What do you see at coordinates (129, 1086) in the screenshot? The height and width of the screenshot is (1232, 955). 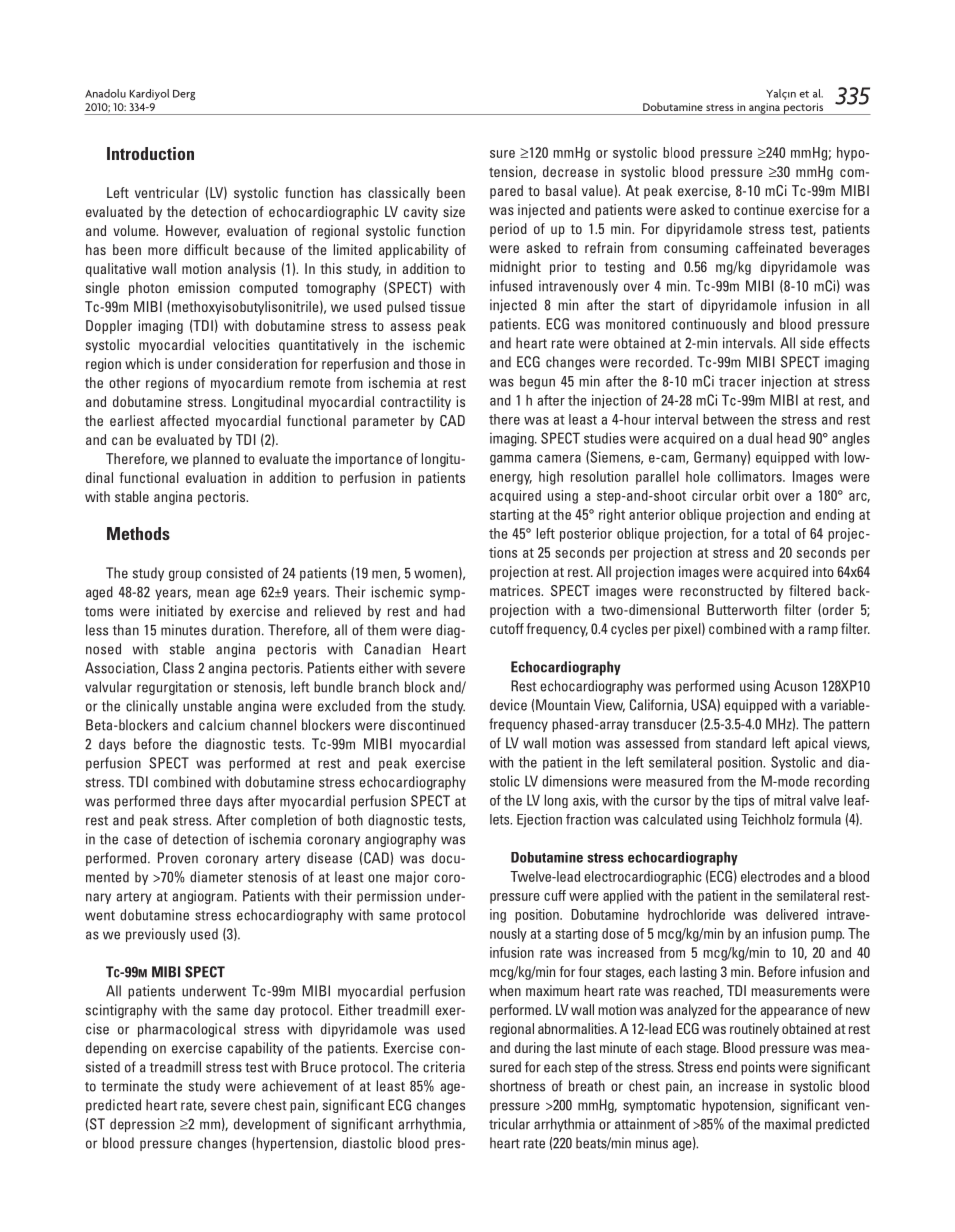 I see `terminate` at bounding box center [129, 1086].
